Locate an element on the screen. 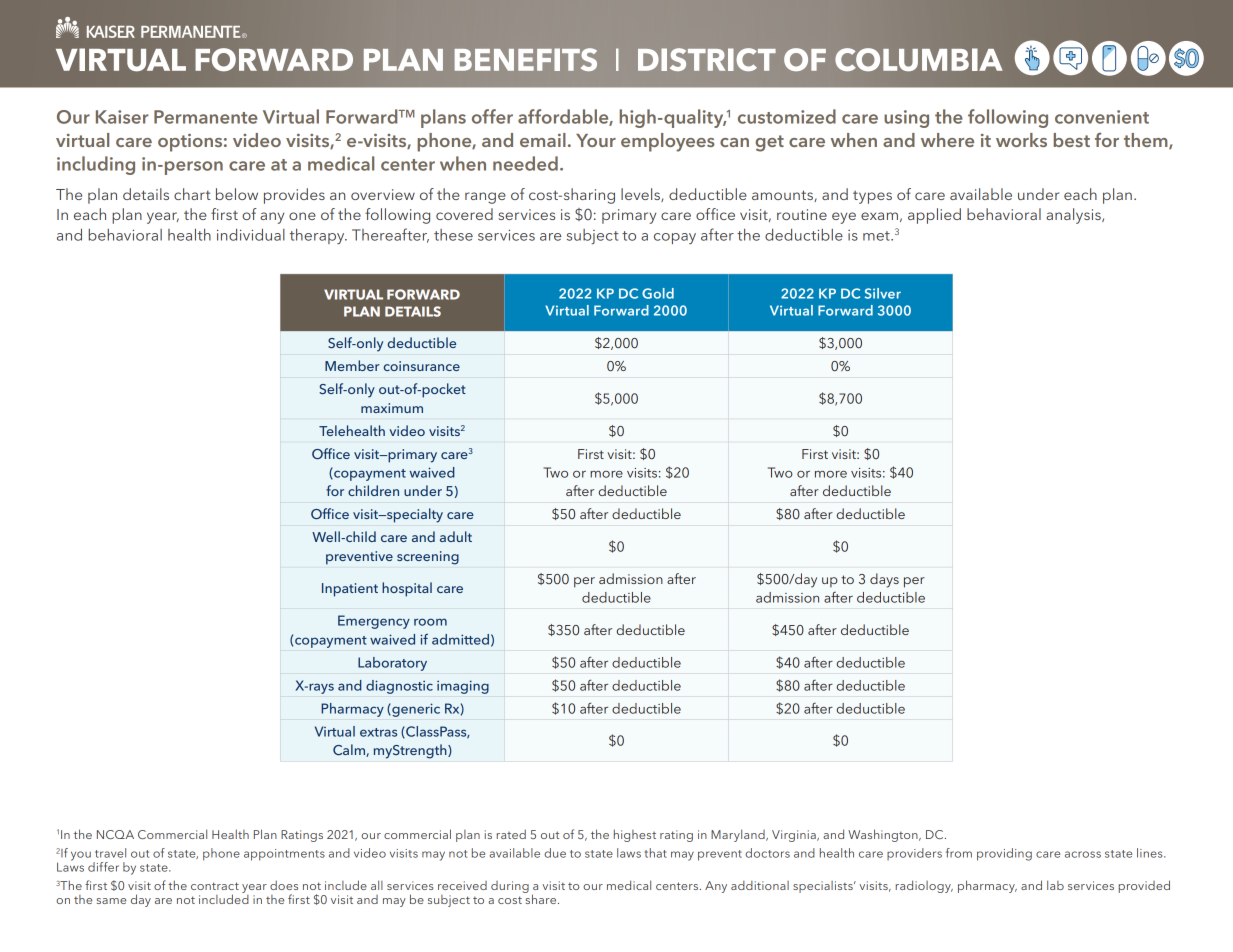 This screenshot has height=952, width=1233. maximum is located at coordinates (392, 408).
